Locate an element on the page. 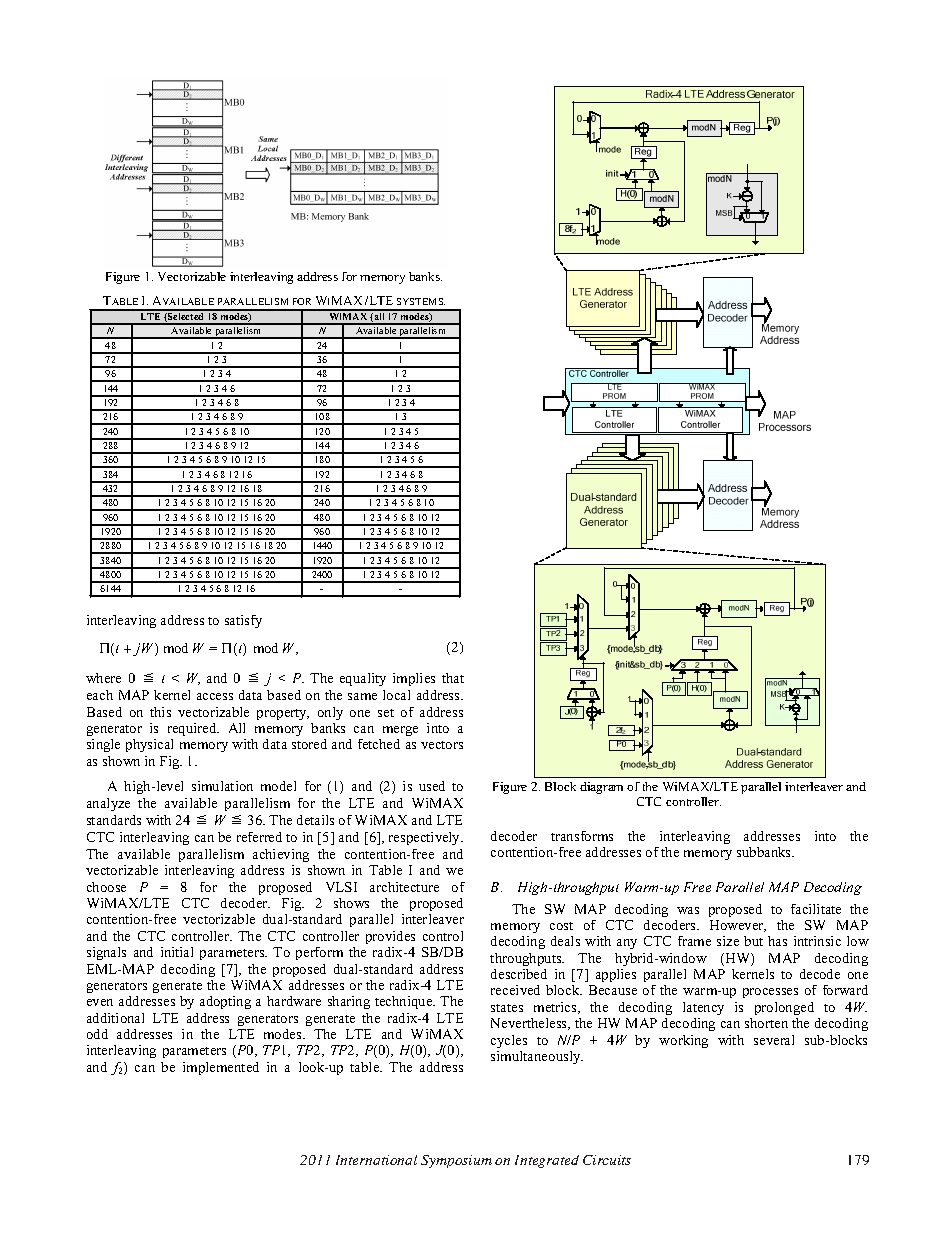 The width and height of the page is (952, 1233). International is located at coordinates (376, 1160).
